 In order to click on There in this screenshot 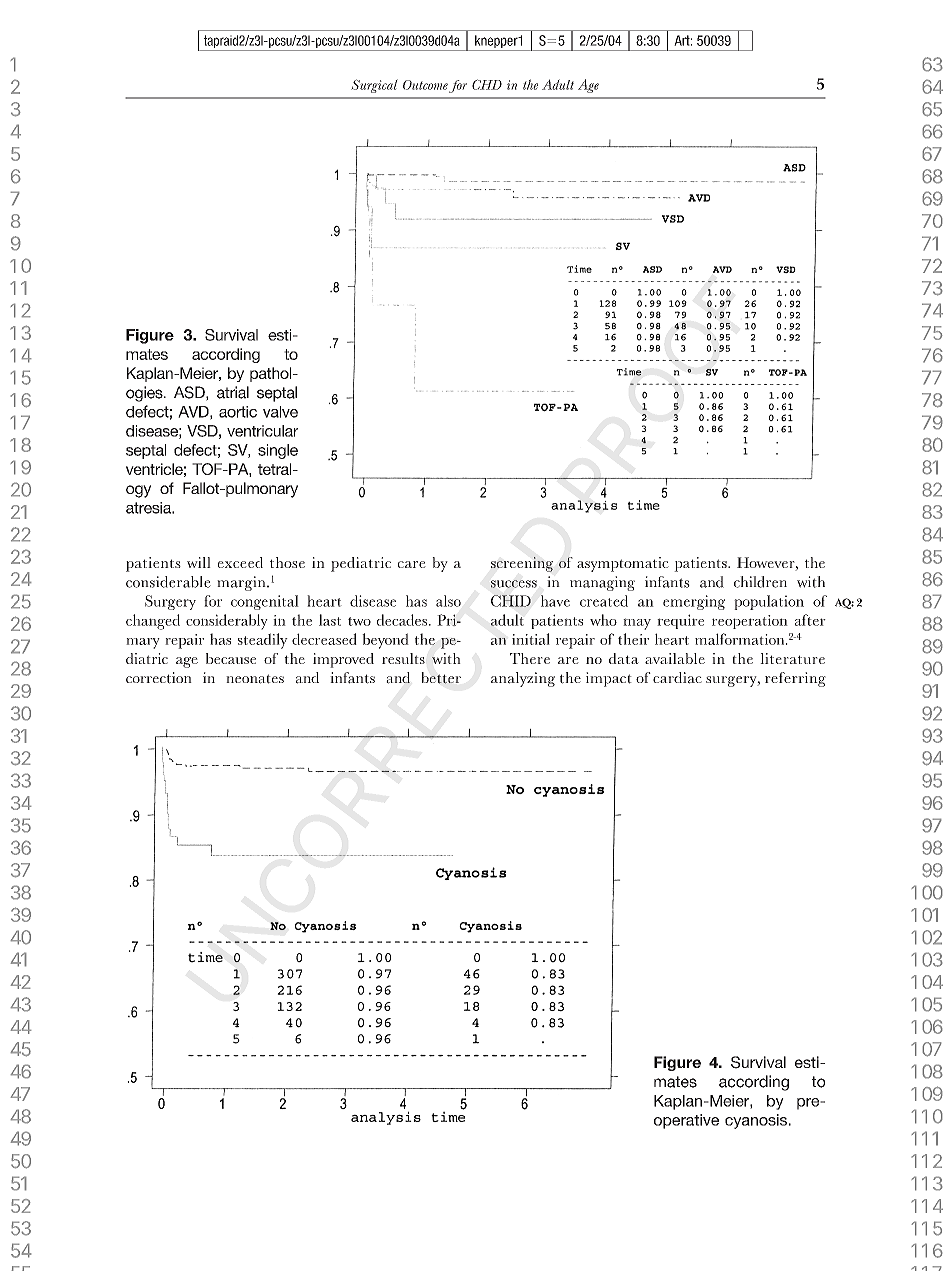, I will do `click(530, 658)`.
